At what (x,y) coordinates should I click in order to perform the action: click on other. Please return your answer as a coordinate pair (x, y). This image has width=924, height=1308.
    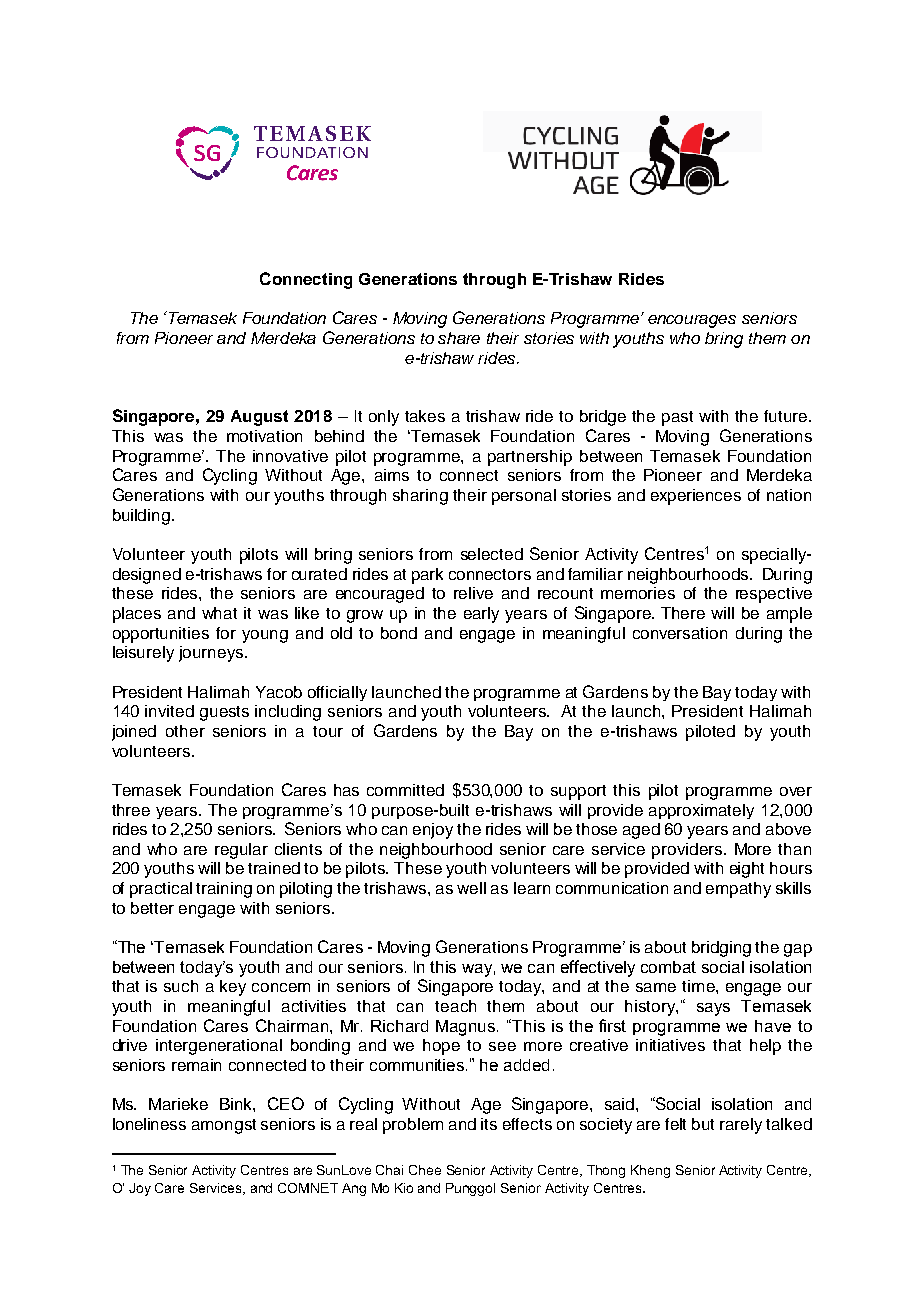
    Looking at the image, I should click on (185, 731).
